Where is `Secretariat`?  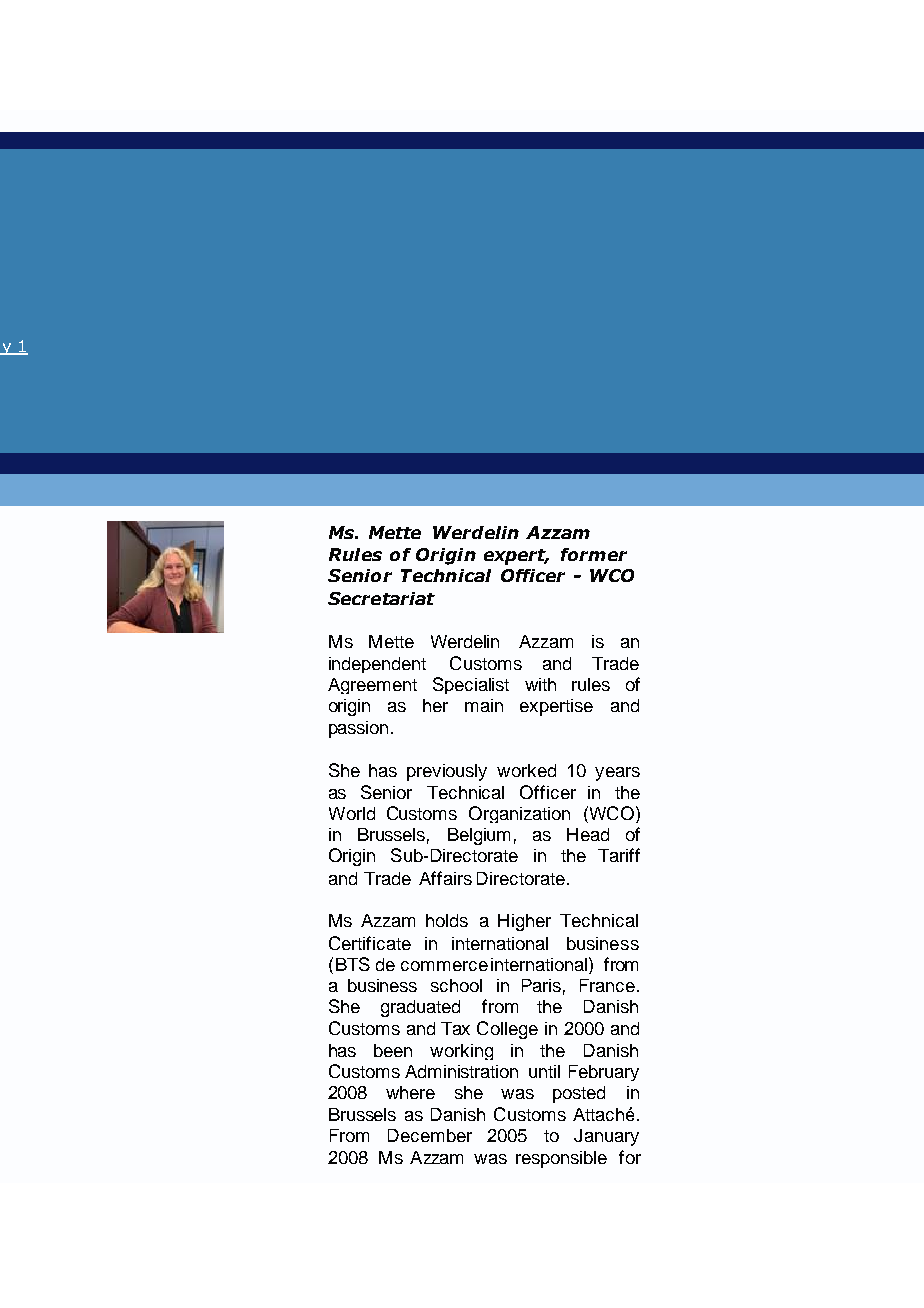
Secretariat is located at coordinates (381, 598).
